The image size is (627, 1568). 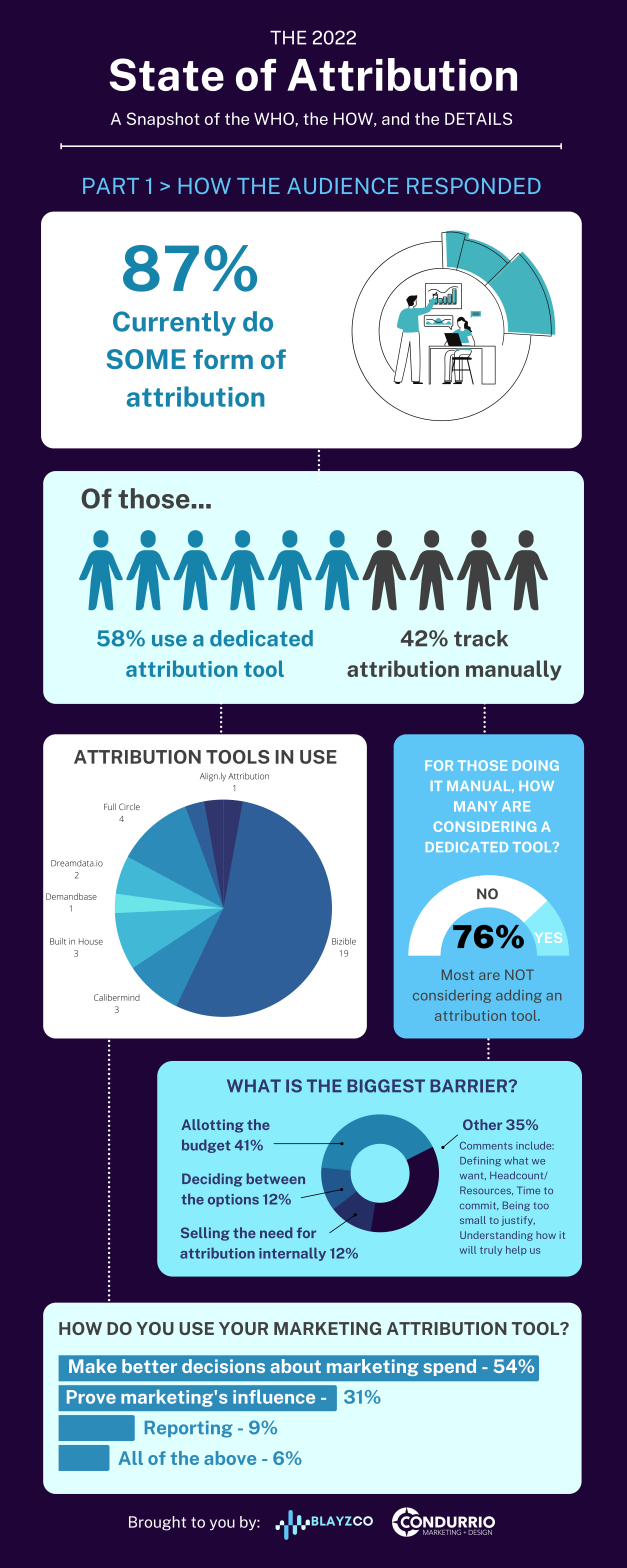 I want to click on DETAILS, so click(x=478, y=118).
